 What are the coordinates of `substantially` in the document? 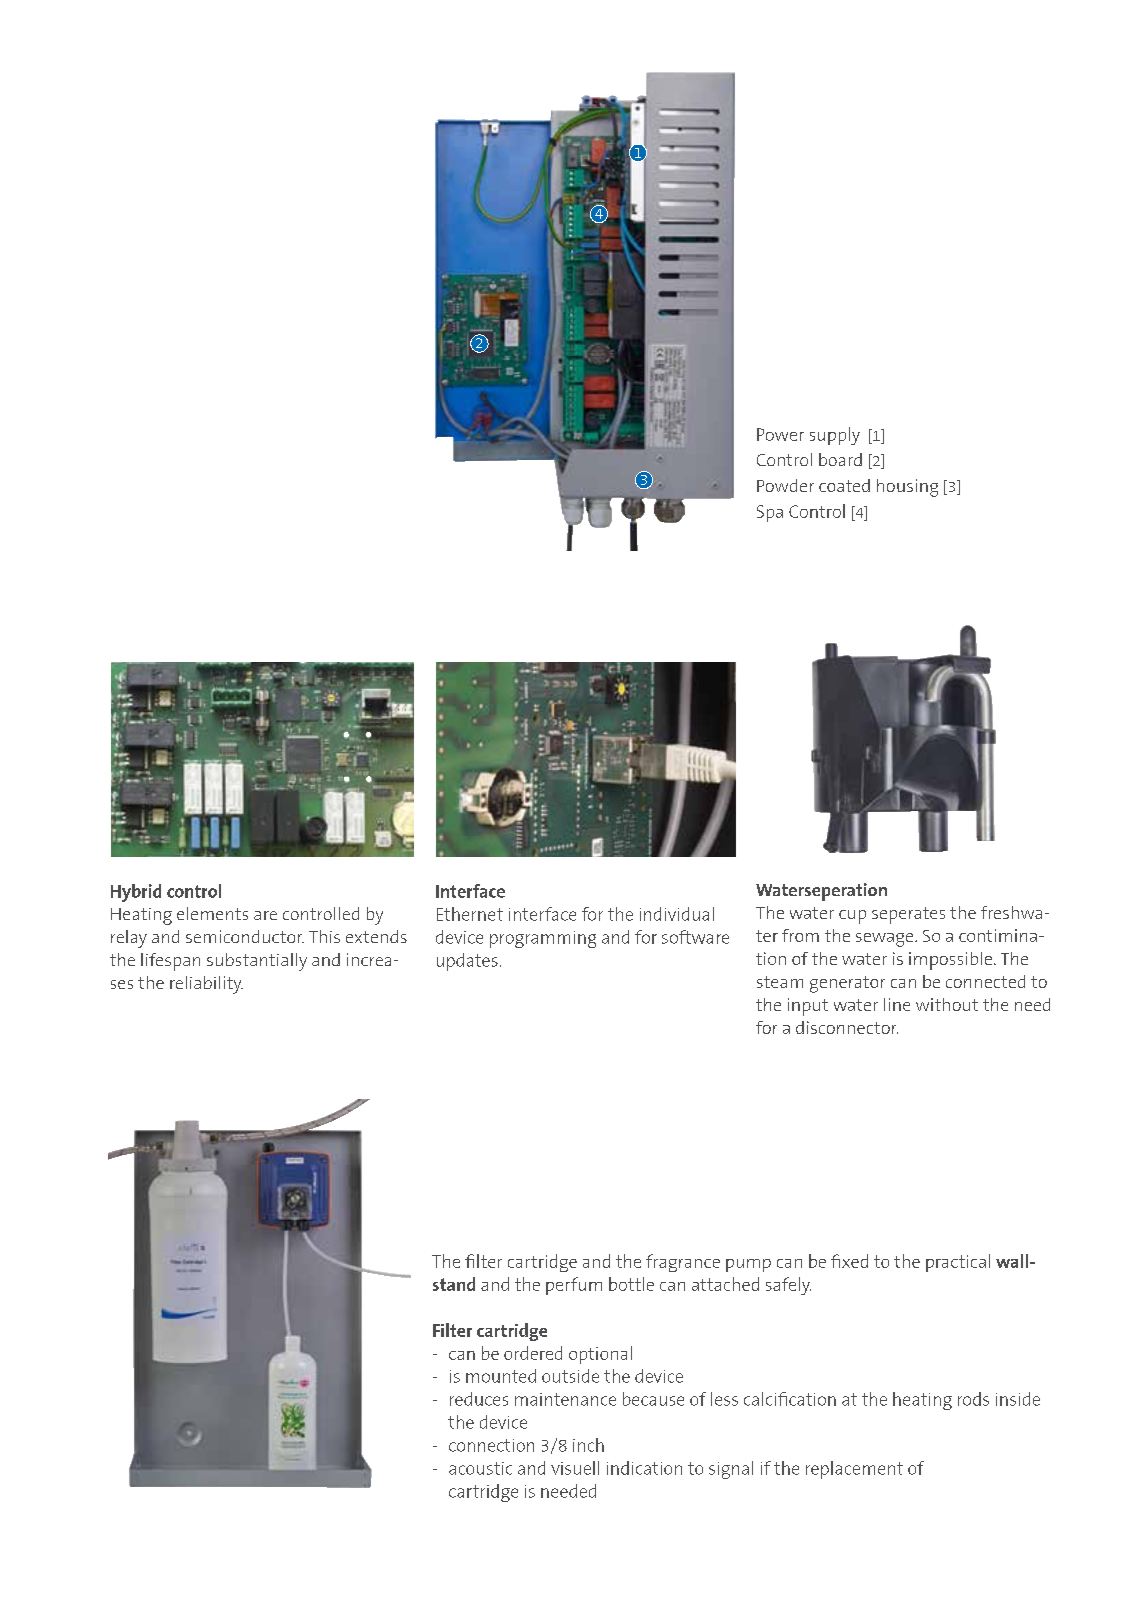 It's located at (257, 962).
